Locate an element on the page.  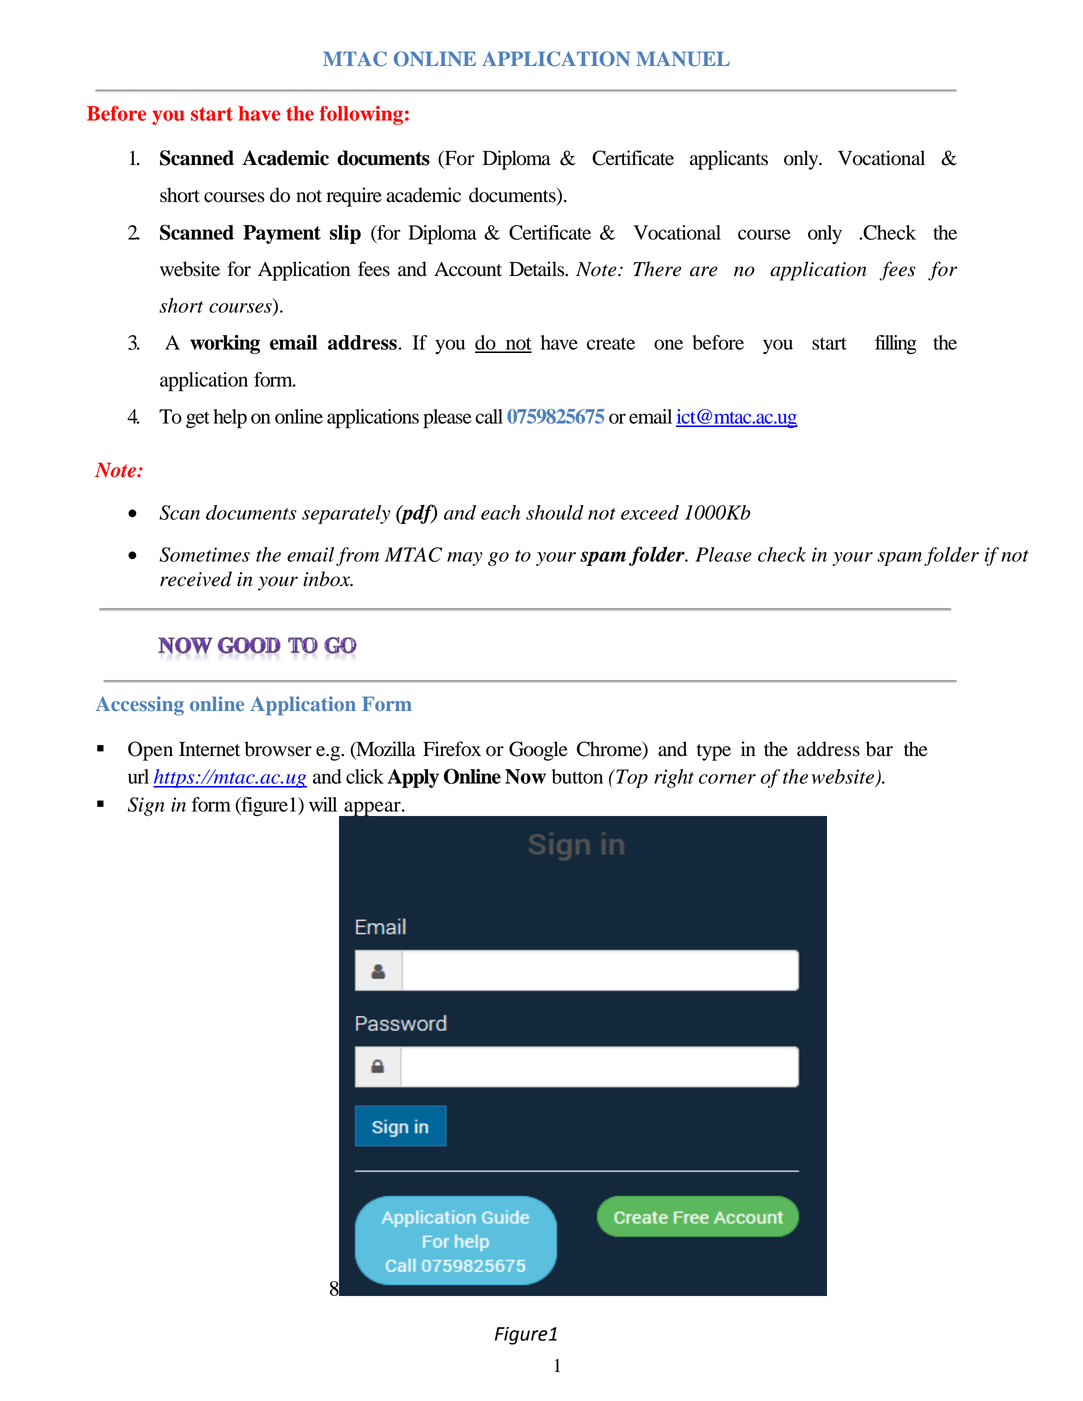
corner is located at coordinates (727, 779).
